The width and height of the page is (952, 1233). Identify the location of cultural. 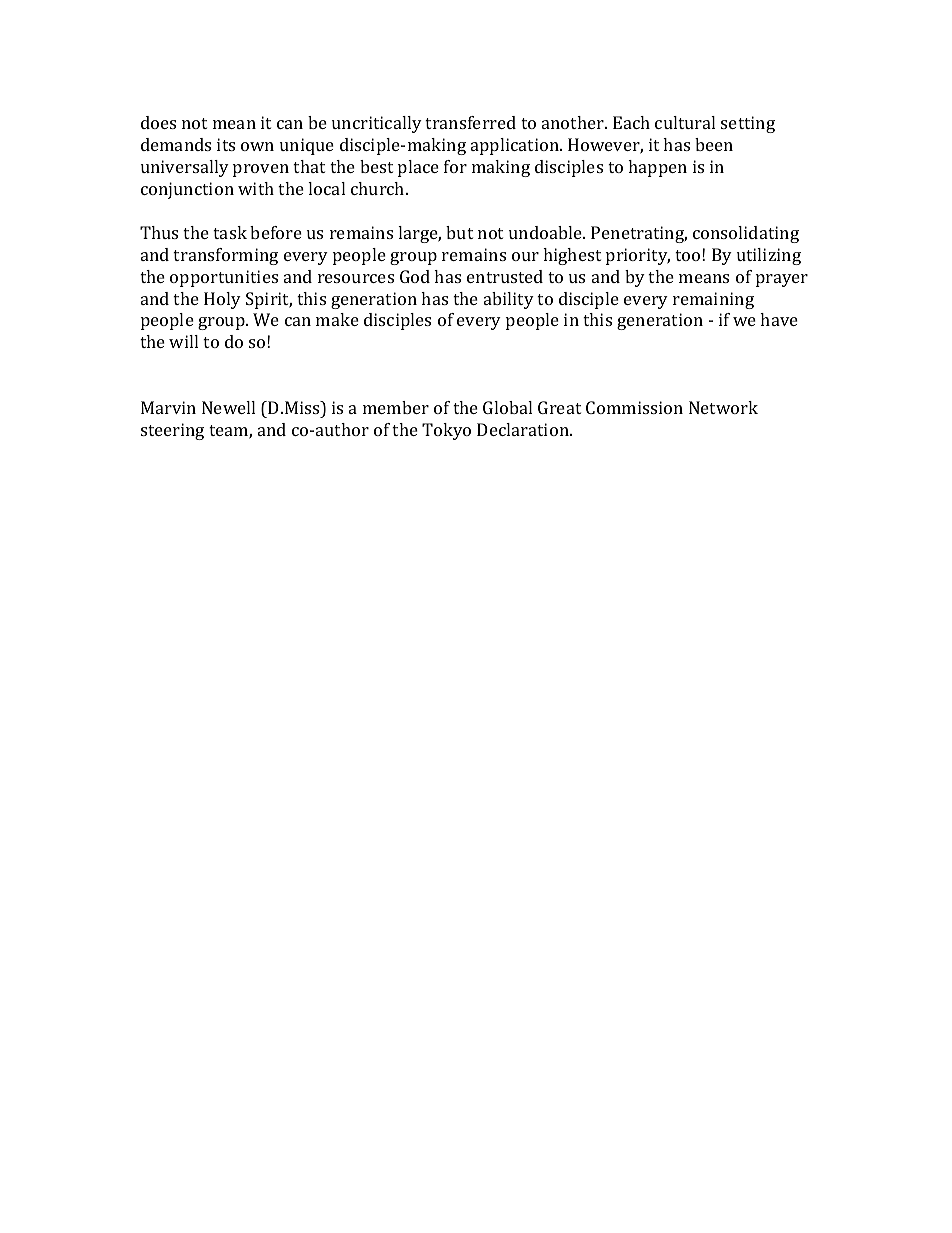
(685, 122).
